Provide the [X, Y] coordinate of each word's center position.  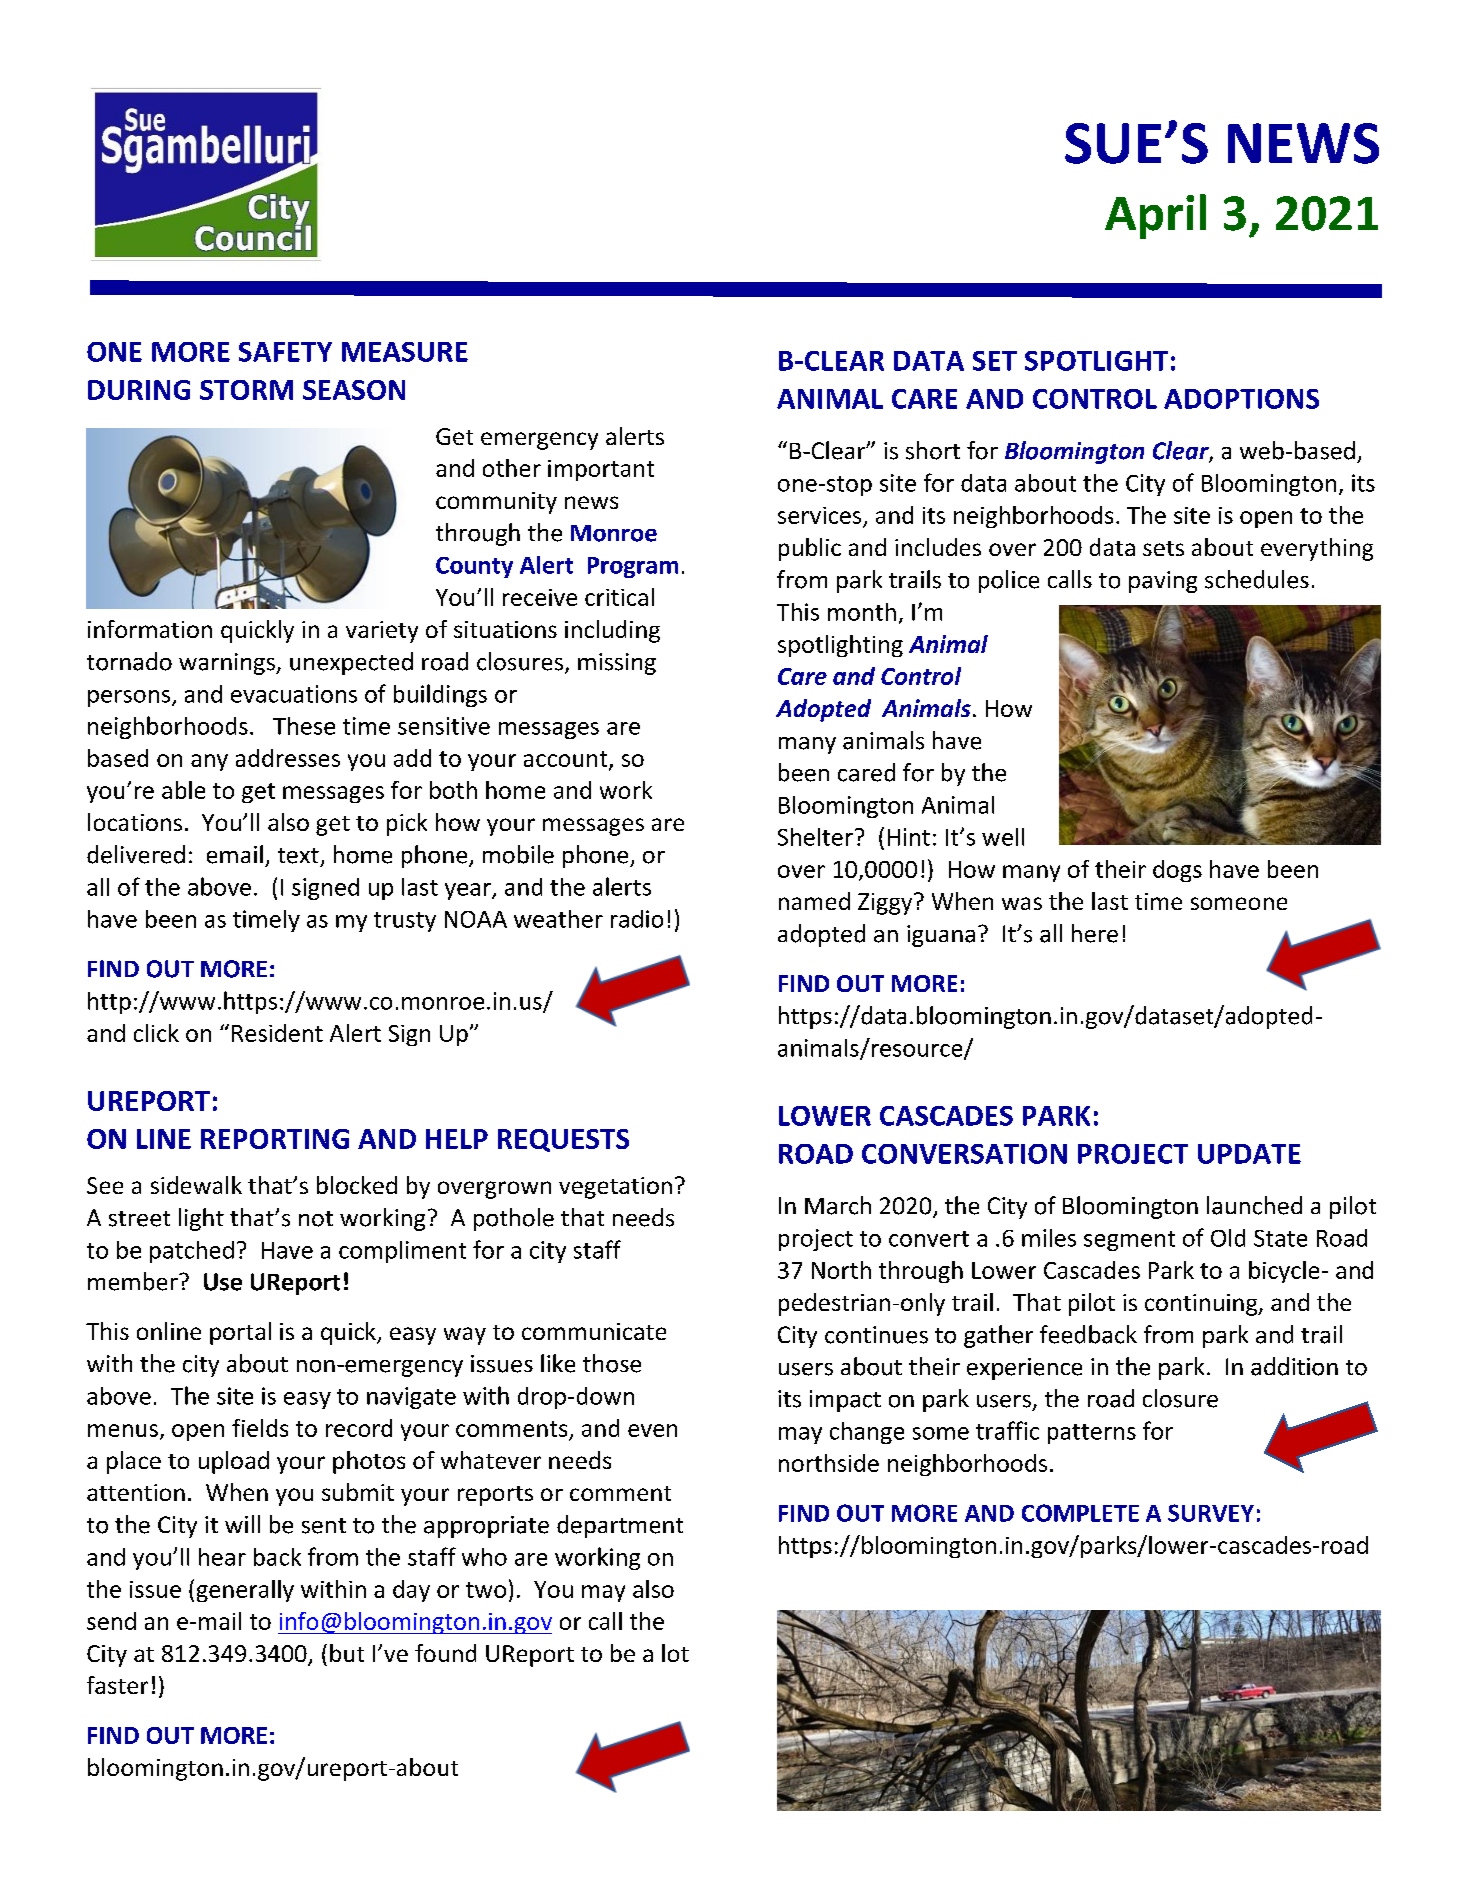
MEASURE [405, 352]
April [1155, 216]
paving [1163, 582]
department [620, 1526]
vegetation [615, 1188]
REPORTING [275, 1139]
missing [617, 664]
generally [245, 1591]
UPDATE [1249, 1154]
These [304, 726]
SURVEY [1211, 1513]
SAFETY [285, 352]
